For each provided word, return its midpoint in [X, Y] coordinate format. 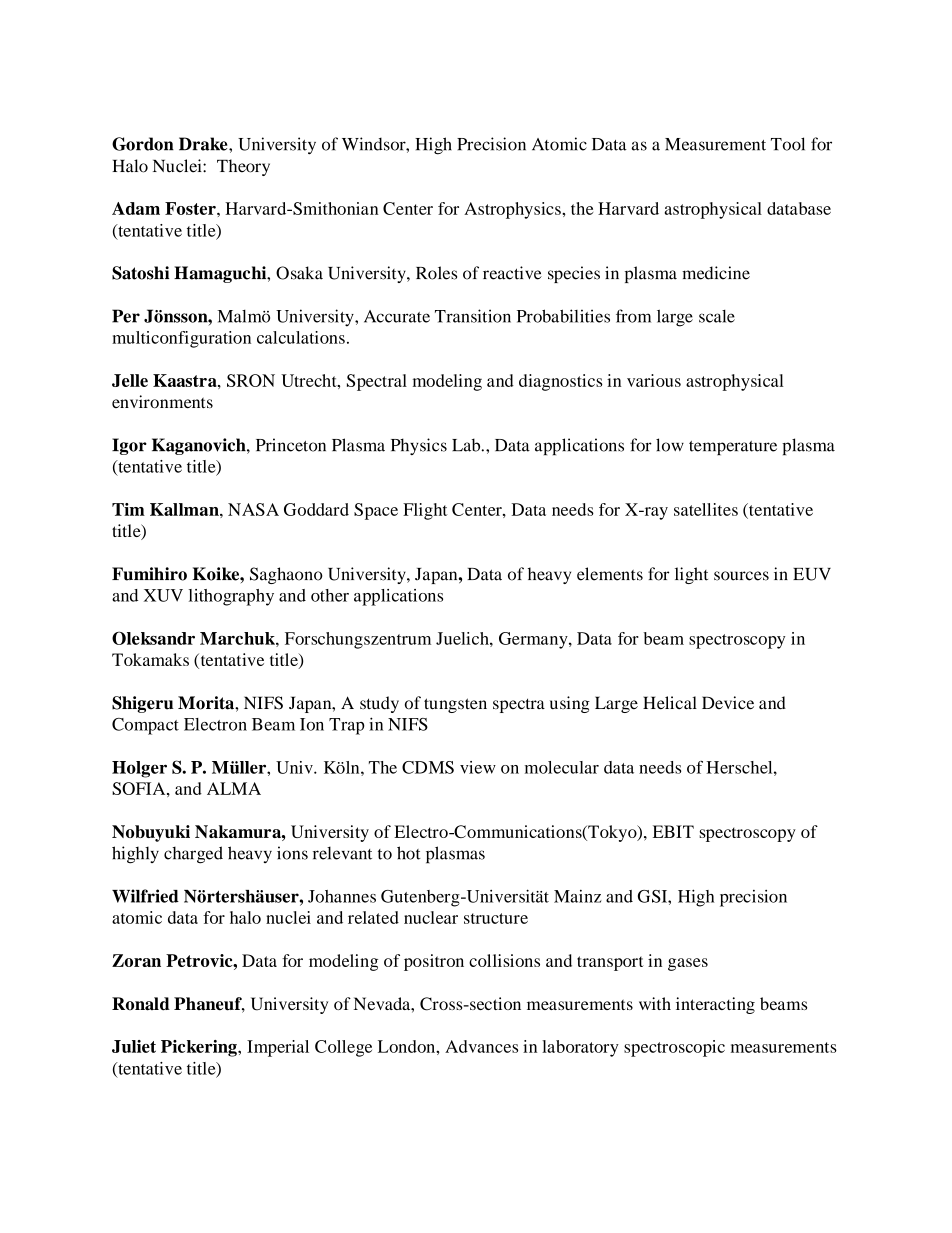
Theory [243, 167]
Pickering [200, 1048]
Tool [788, 144]
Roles [436, 273]
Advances [481, 1046]
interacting [715, 1005]
